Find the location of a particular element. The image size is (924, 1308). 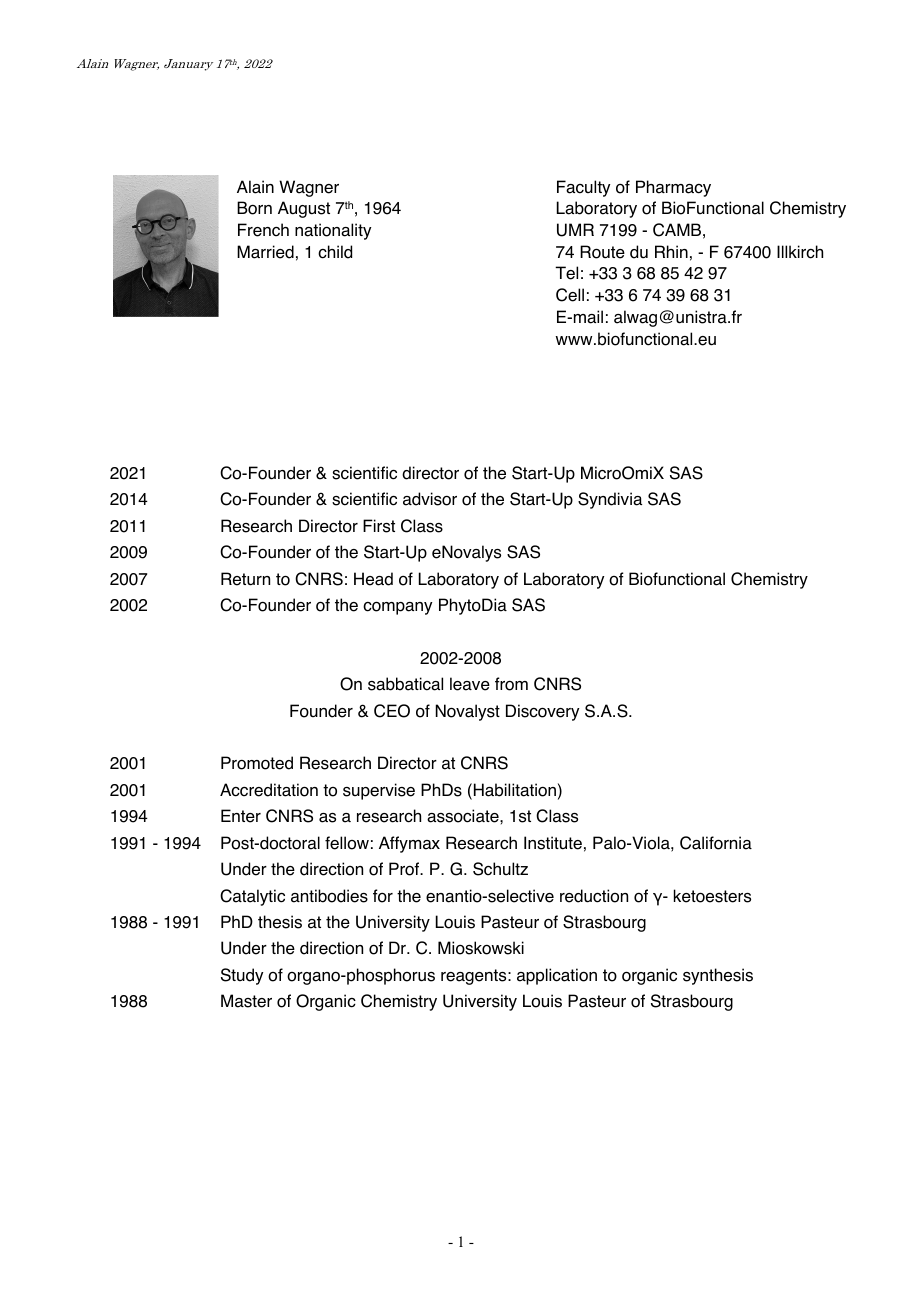

Promoted is located at coordinates (257, 763).
